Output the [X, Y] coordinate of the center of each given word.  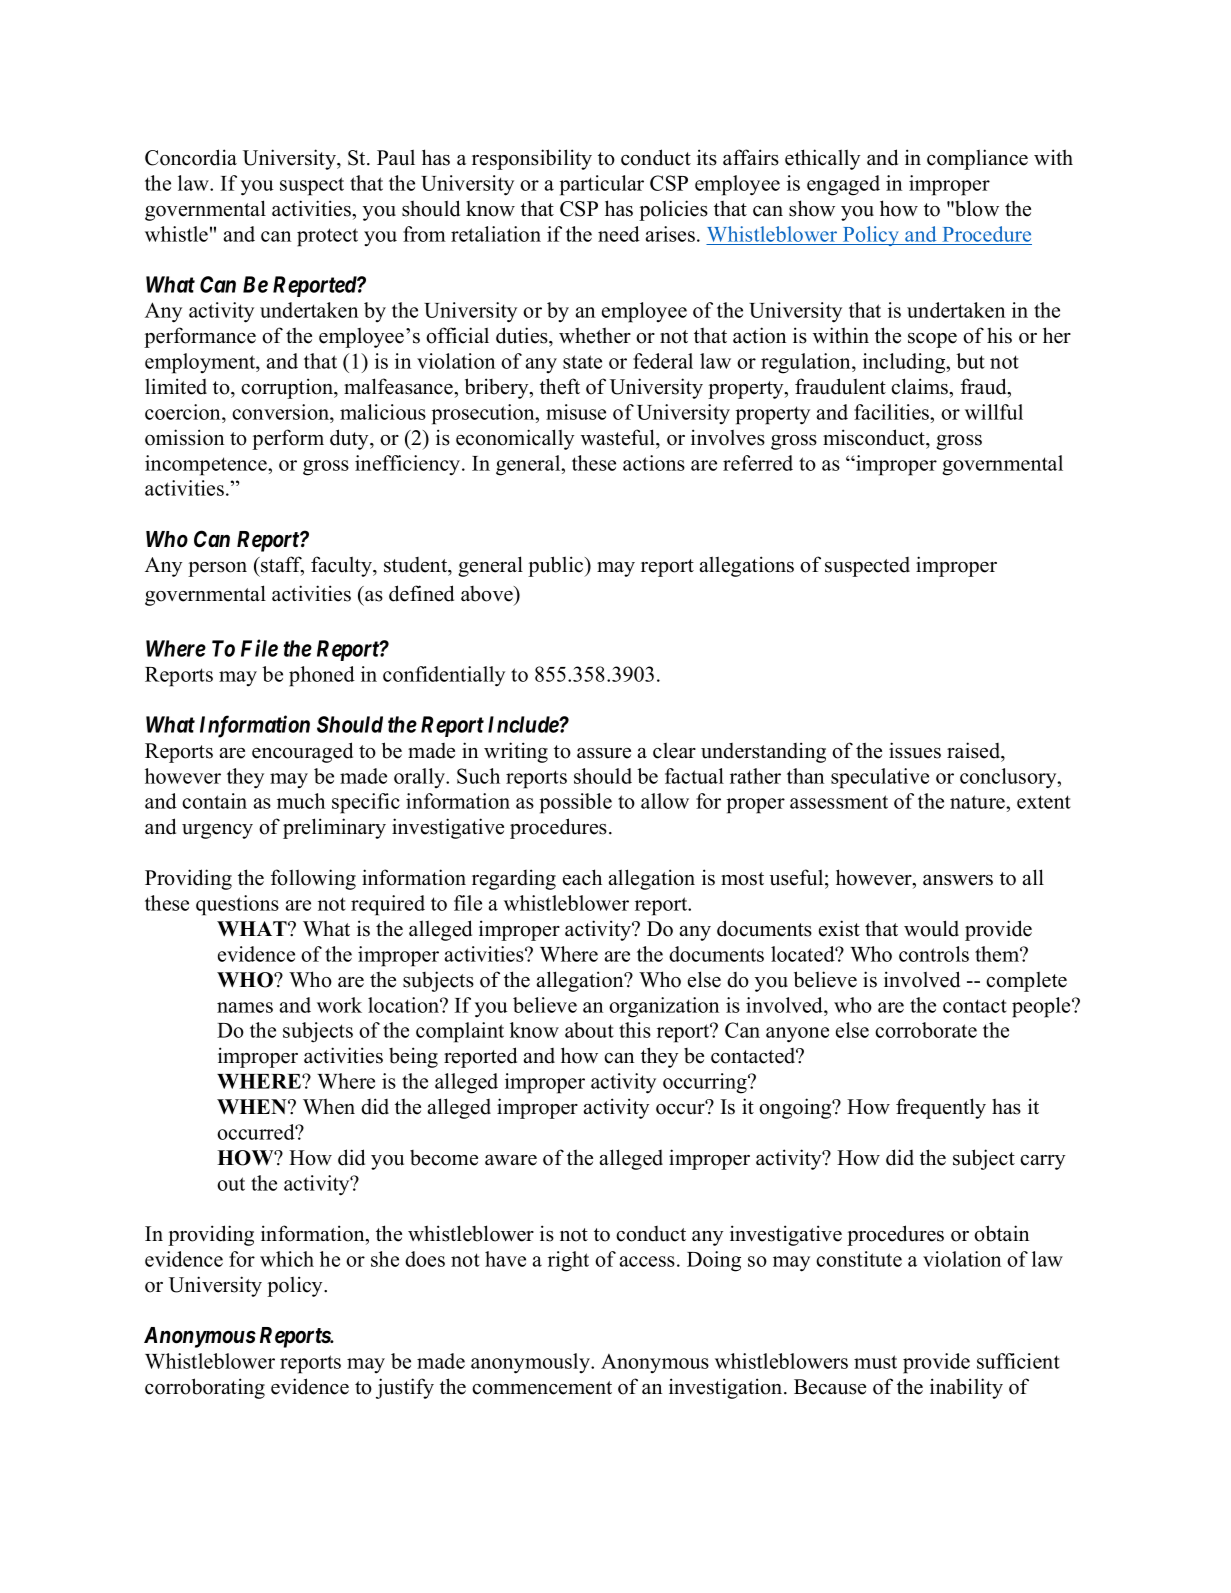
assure [604, 753]
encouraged [302, 752]
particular [602, 185]
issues [915, 750]
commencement [542, 1388]
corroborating [205, 1388]
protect [327, 237]
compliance [977, 159]
